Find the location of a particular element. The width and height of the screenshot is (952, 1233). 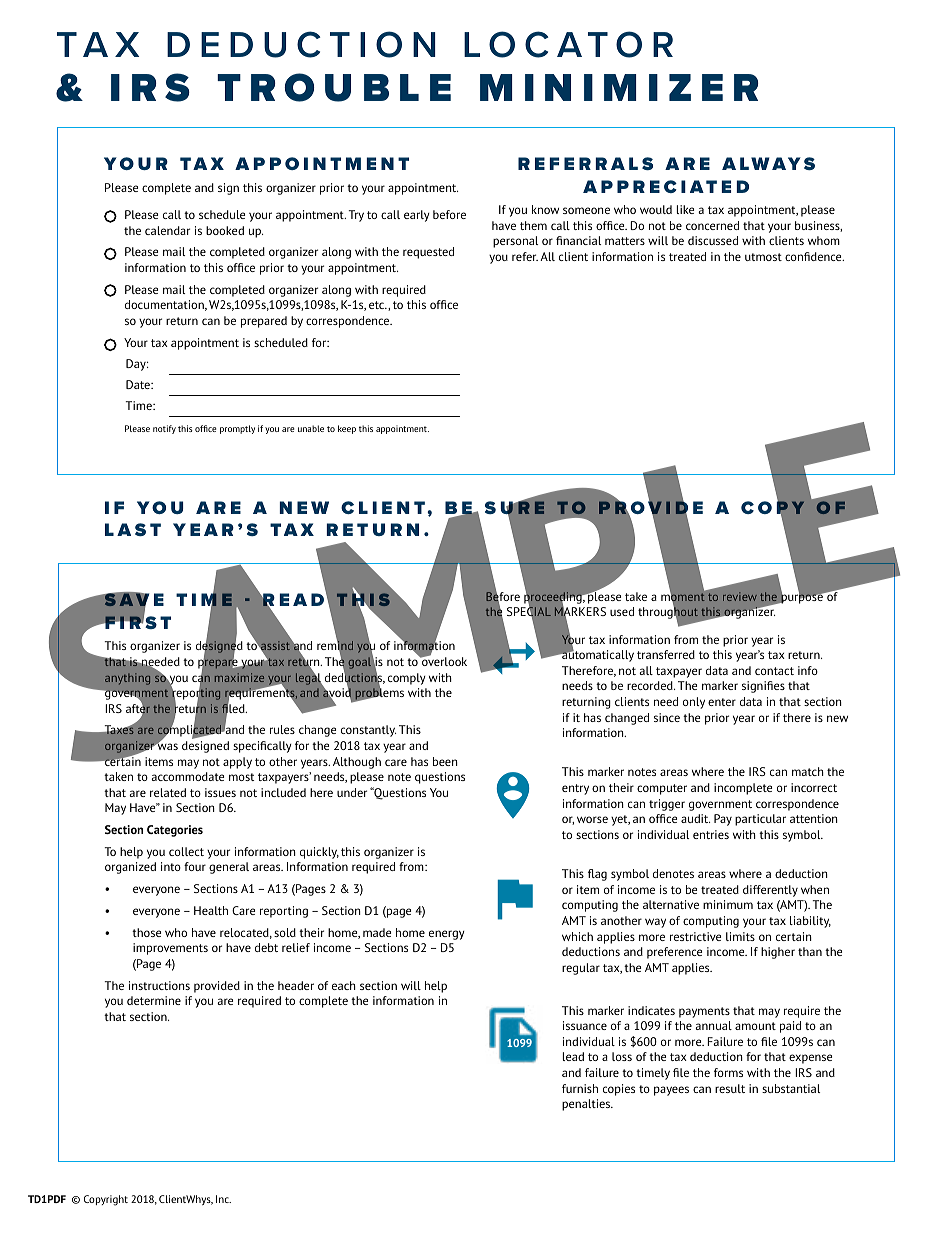

notify is located at coordinates (164, 429).
